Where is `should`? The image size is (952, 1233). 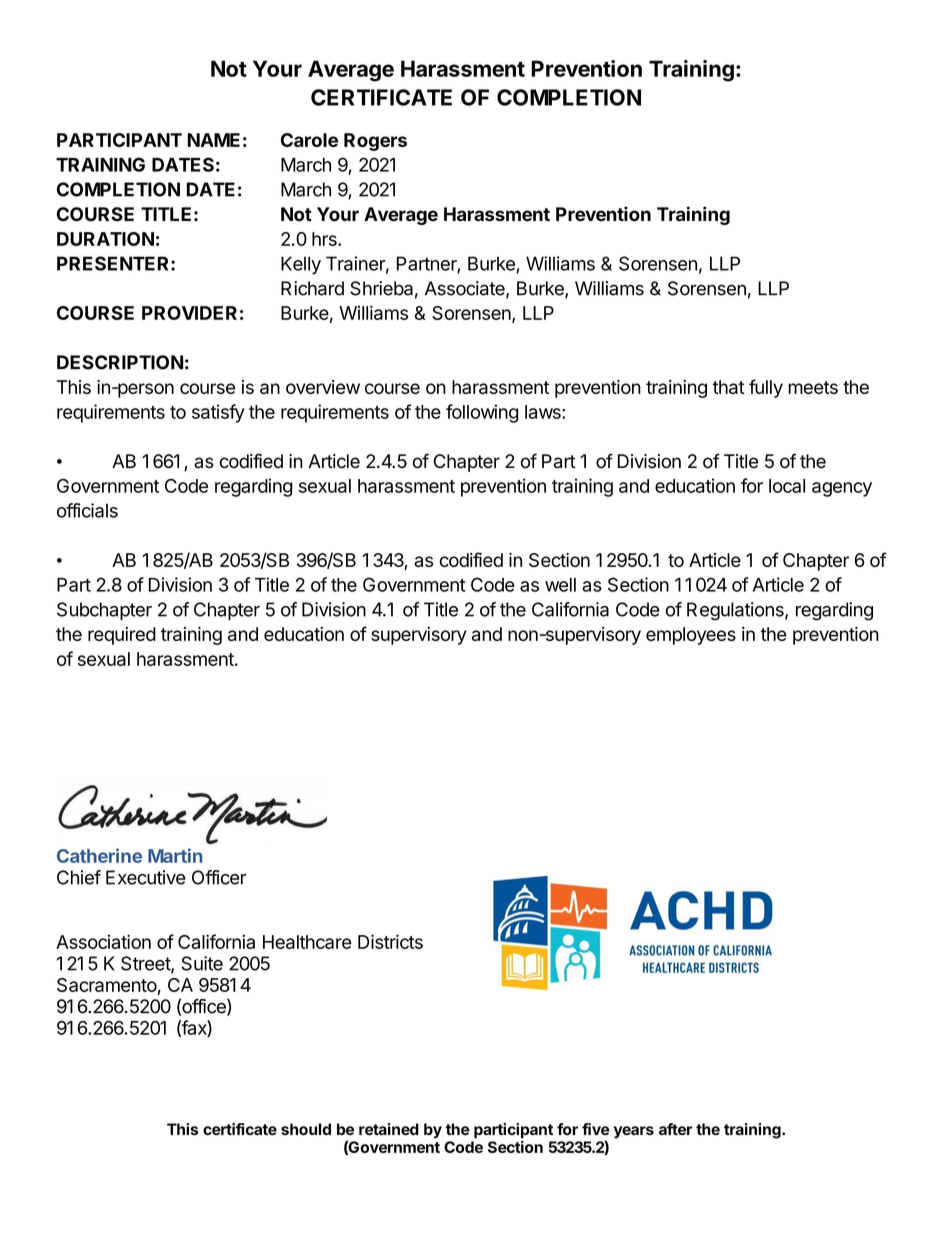 should is located at coordinates (306, 1129).
